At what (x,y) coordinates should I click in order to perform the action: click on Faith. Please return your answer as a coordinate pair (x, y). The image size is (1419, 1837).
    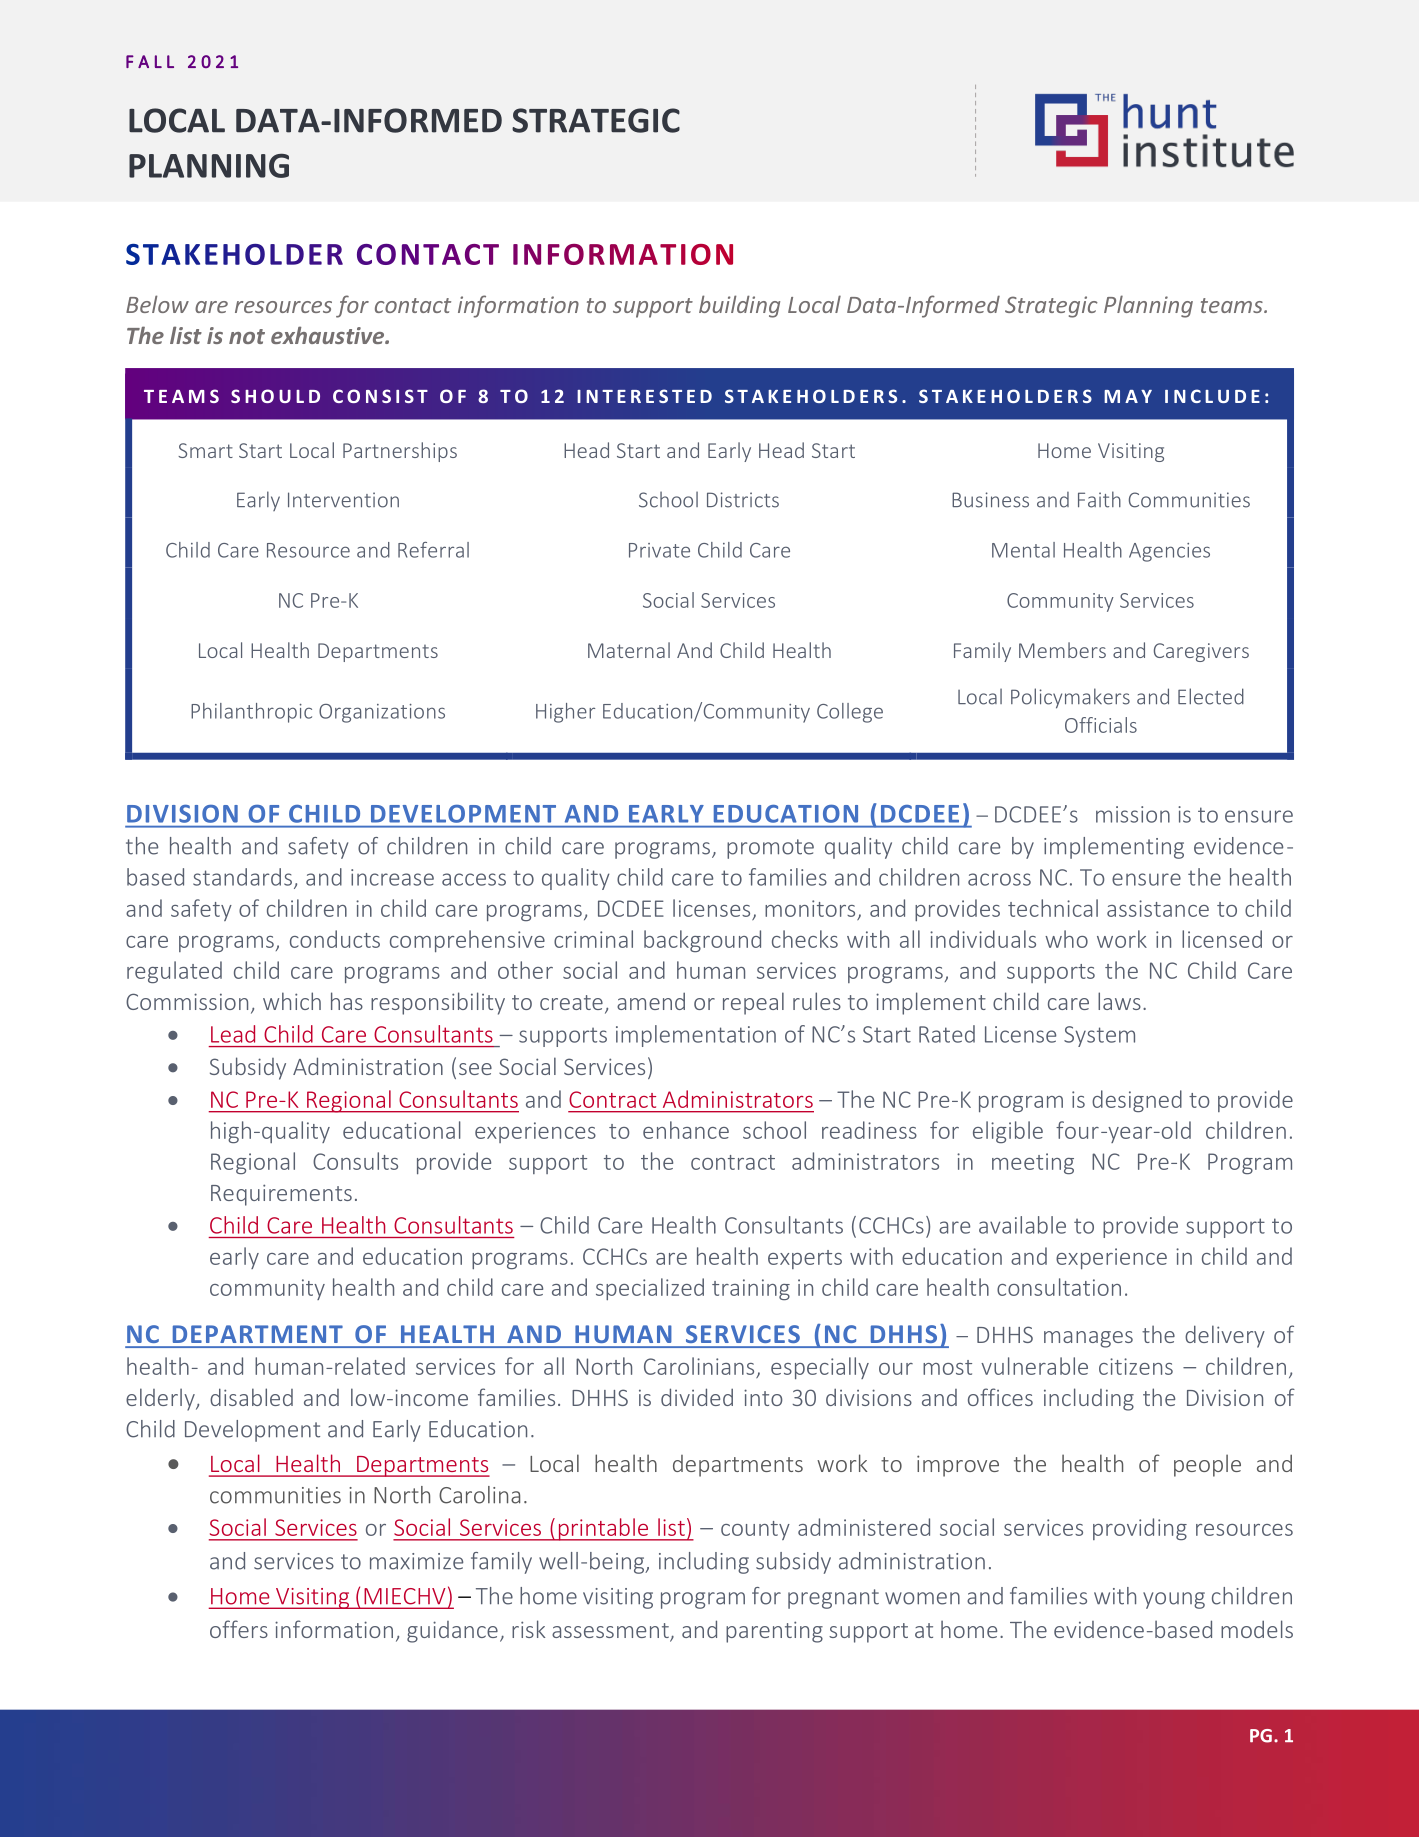
    Looking at the image, I should click on (1099, 499).
